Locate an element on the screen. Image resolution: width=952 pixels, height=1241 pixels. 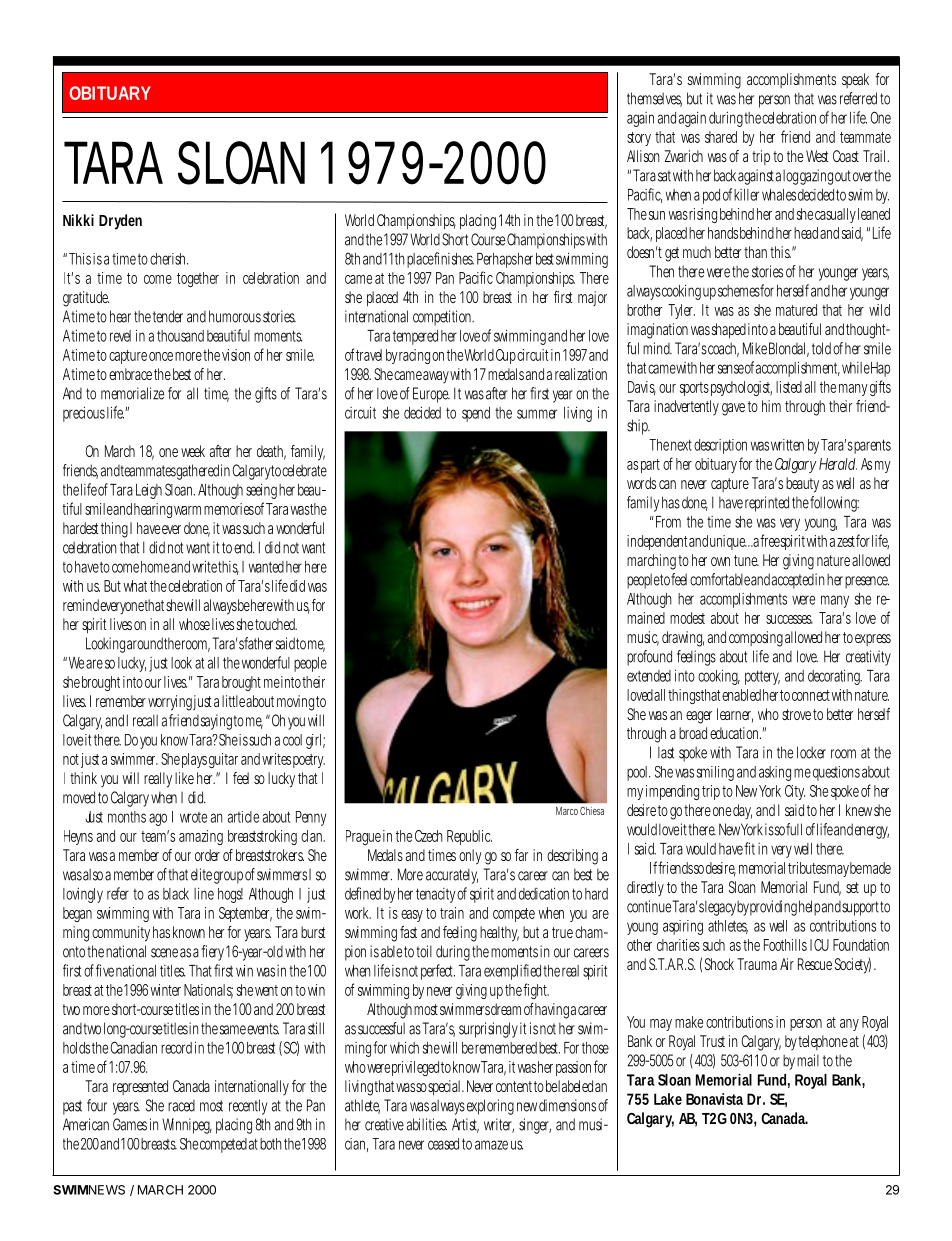
shared is located at coordinates (721, 137).
